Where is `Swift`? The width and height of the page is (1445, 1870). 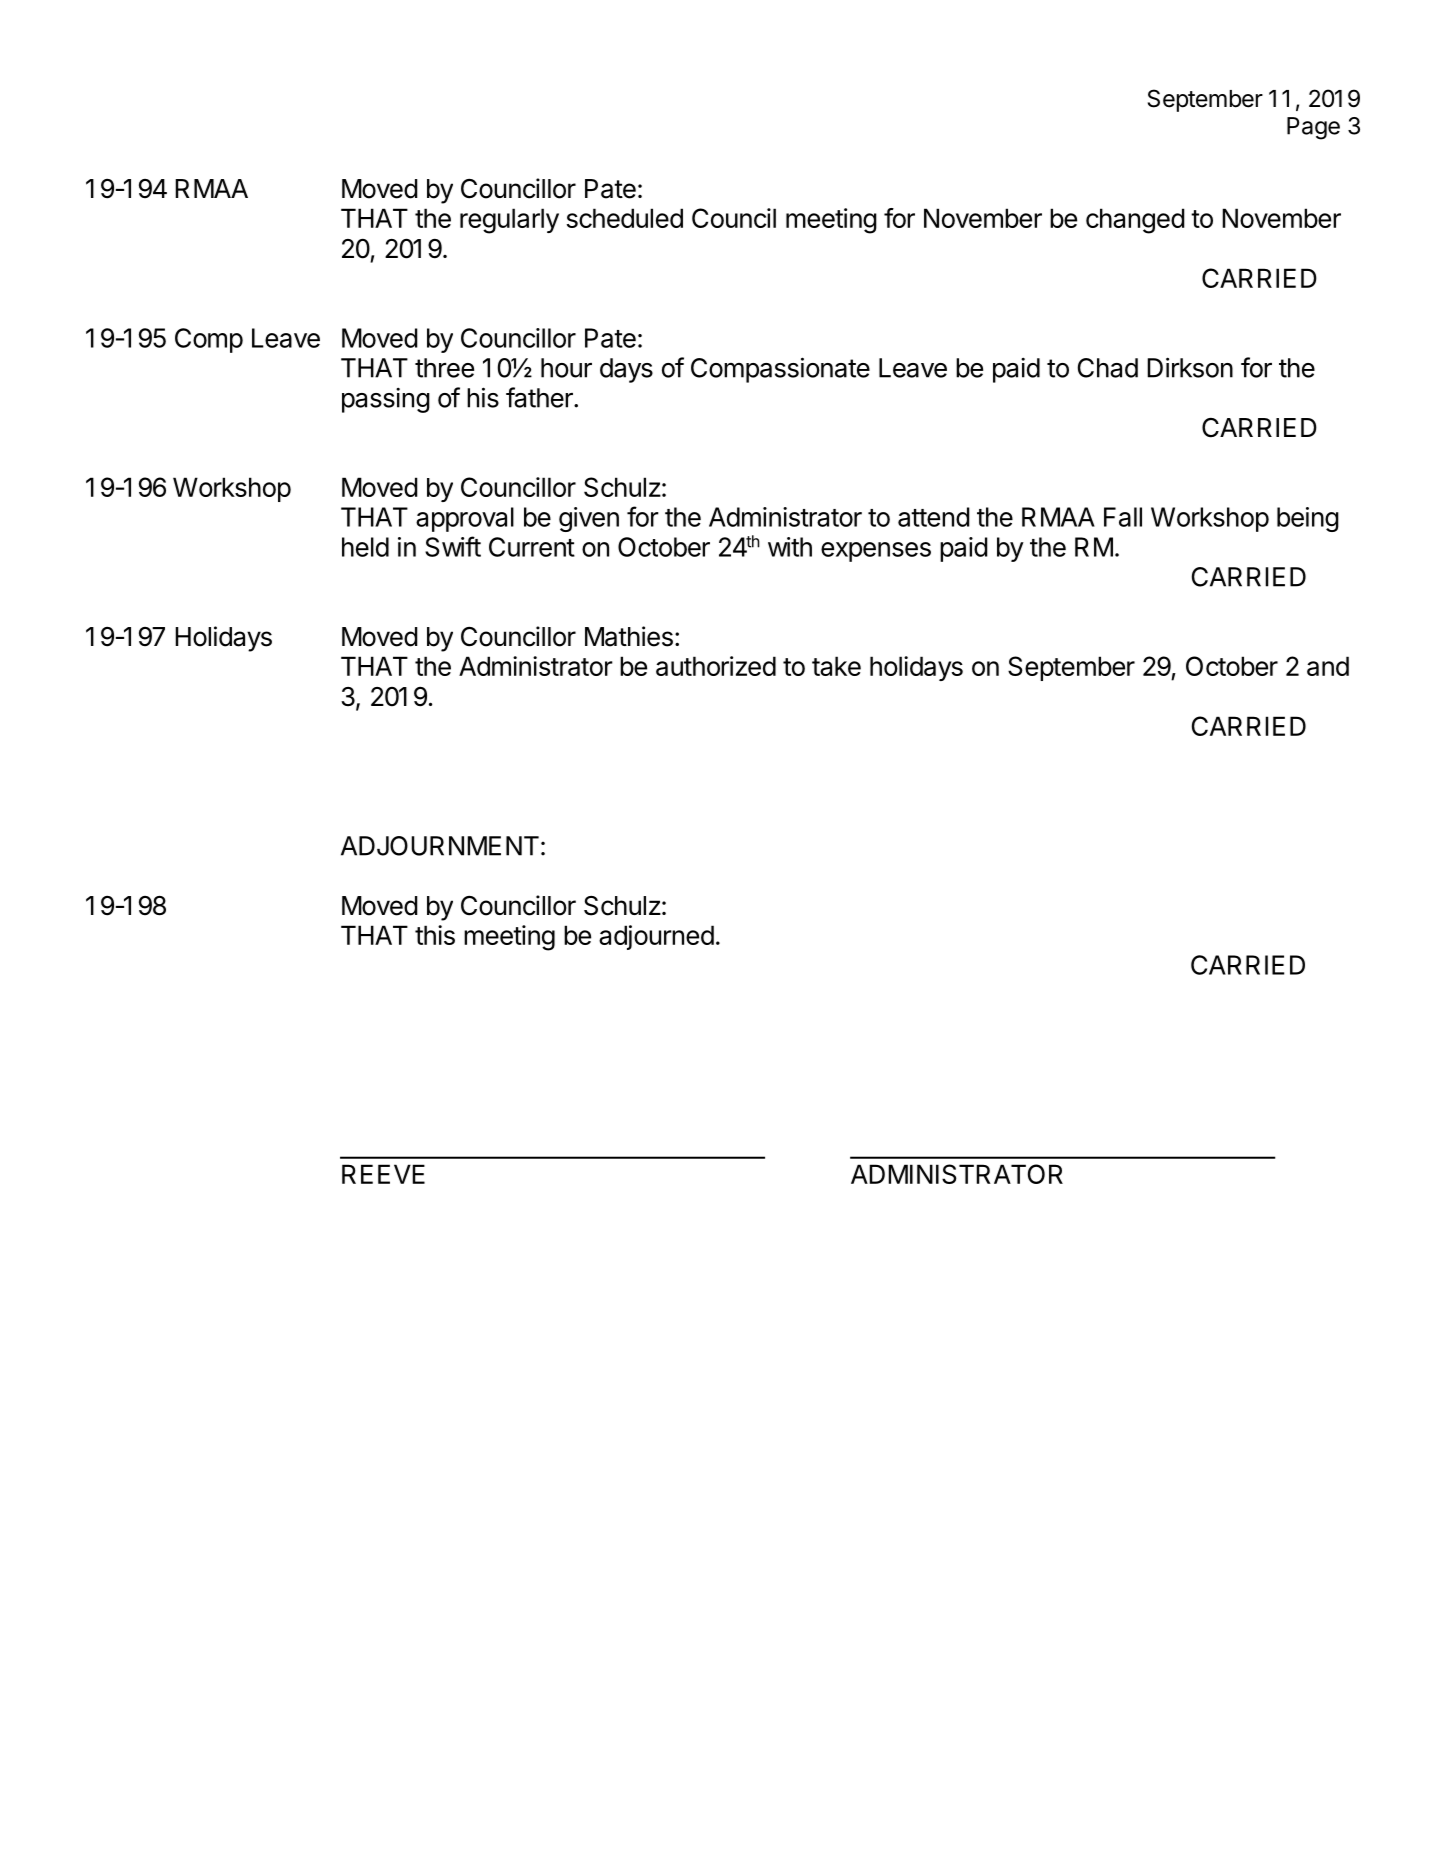
Swift is located at coordinates (453, 546).
